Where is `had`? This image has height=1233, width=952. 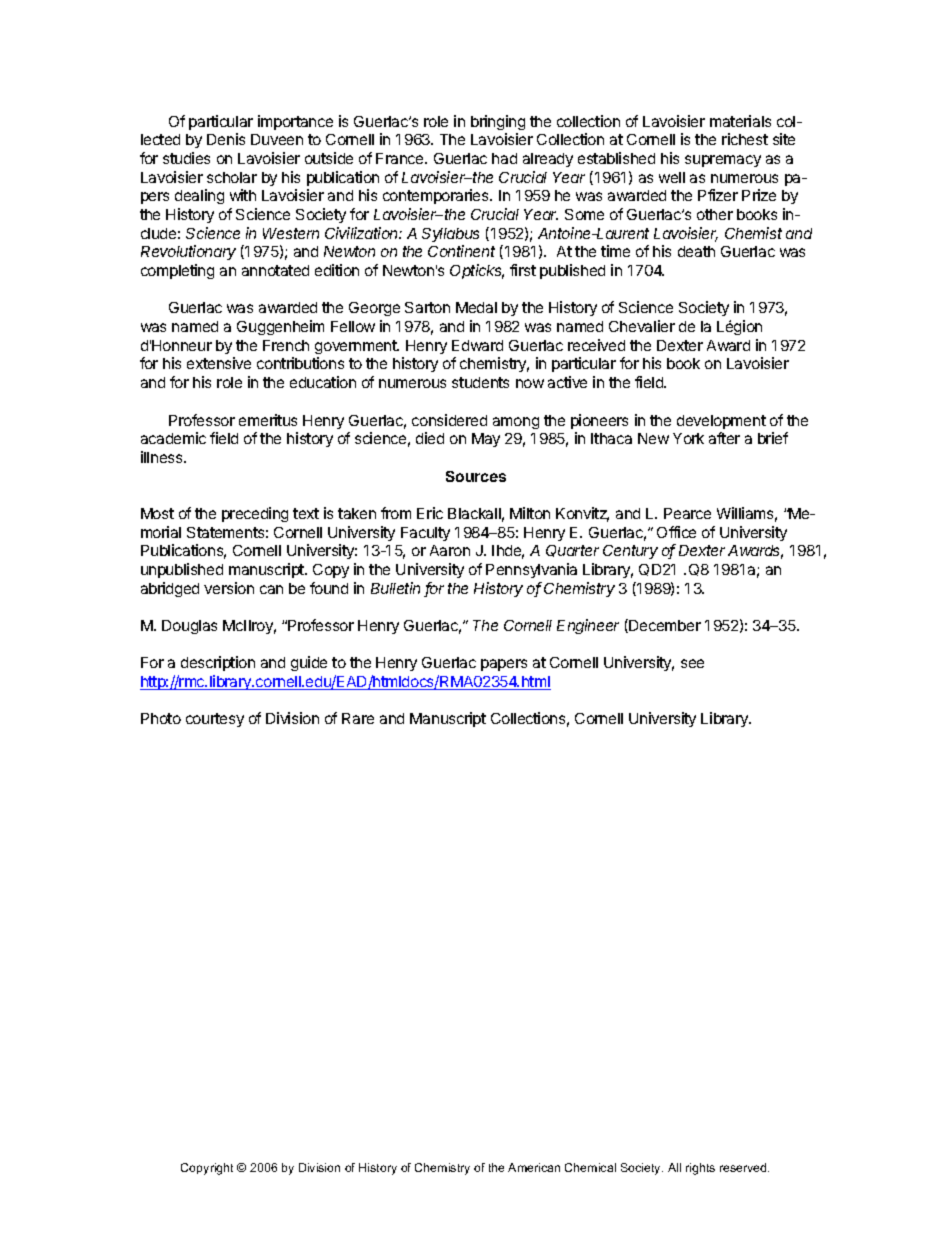
had is located at coordinates (504, 158).
